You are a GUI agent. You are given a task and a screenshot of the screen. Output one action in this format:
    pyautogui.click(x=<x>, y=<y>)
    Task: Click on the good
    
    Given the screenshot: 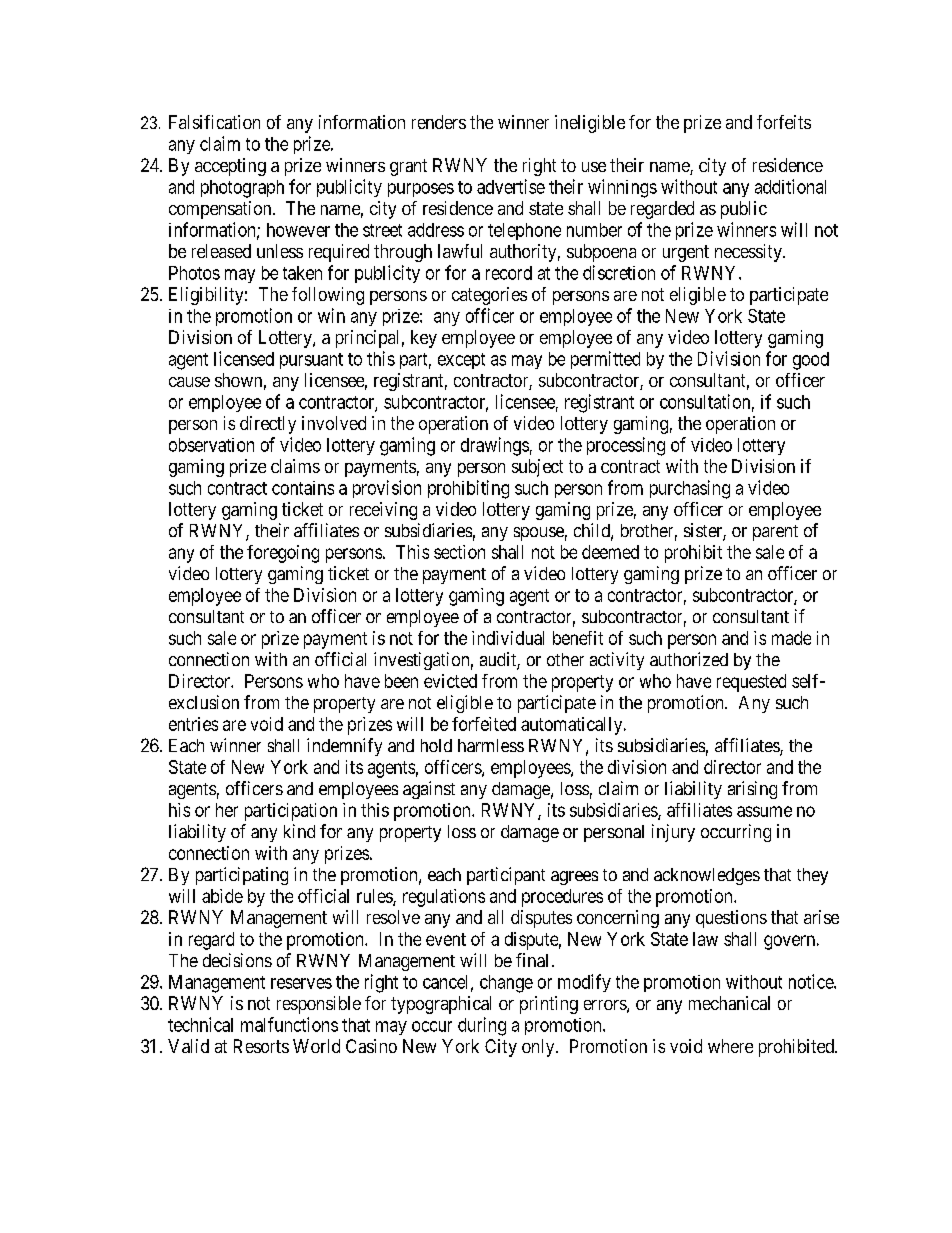 What is the action you would take?
    pyautogui.click(x=811, y=361)
